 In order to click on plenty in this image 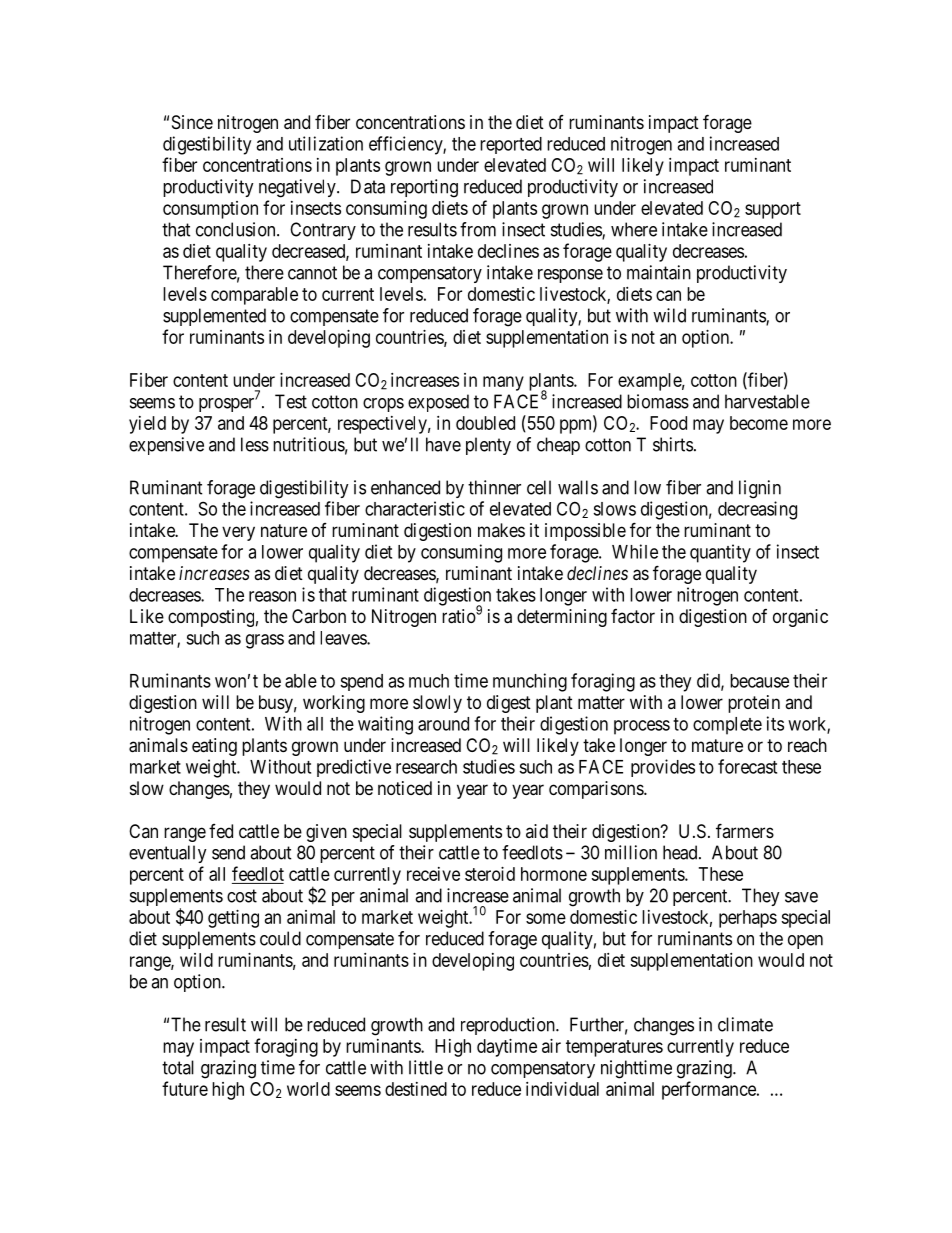, I will do `click(488, 446)`.
